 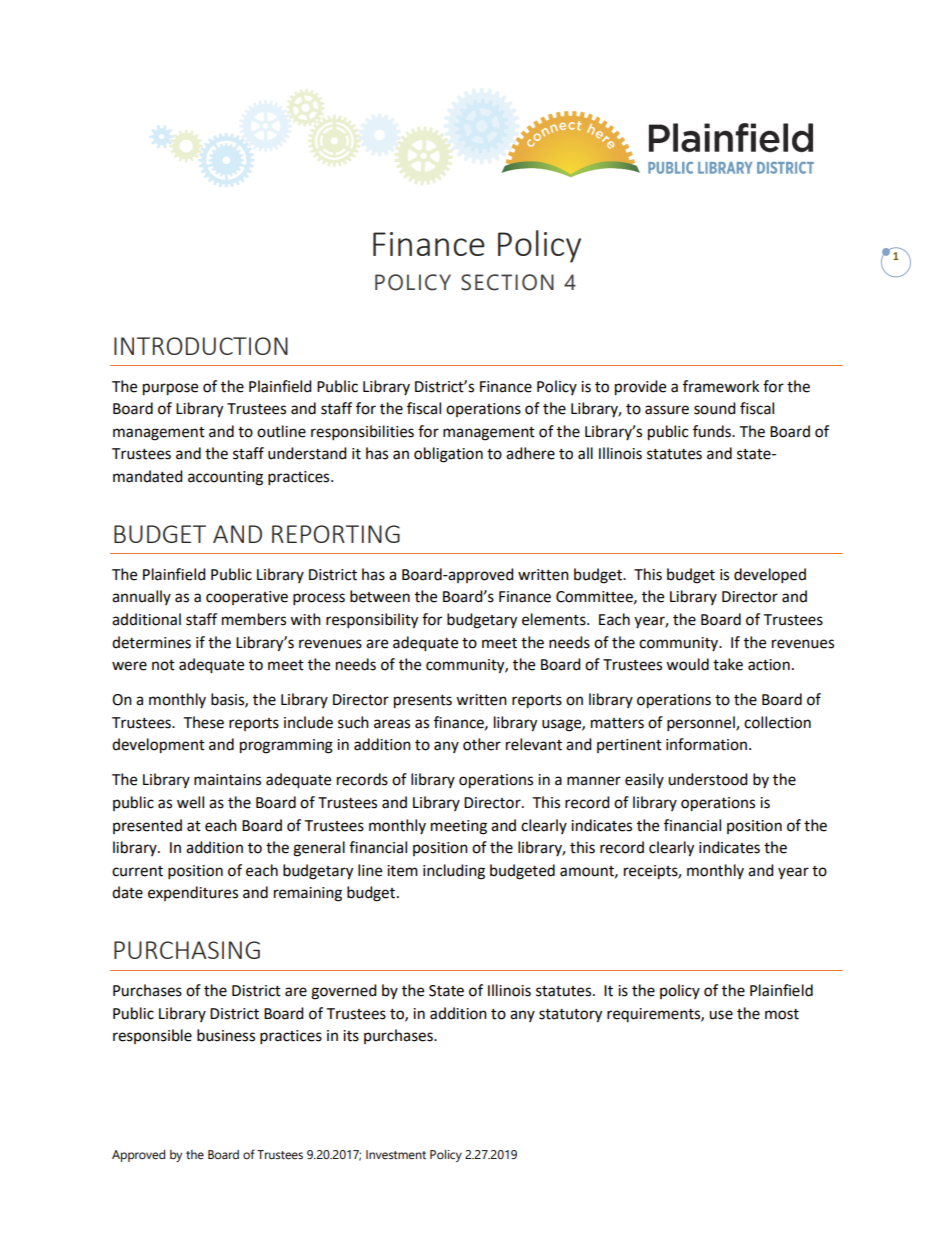 I want to click on developed, so click(x=770, y=576).
